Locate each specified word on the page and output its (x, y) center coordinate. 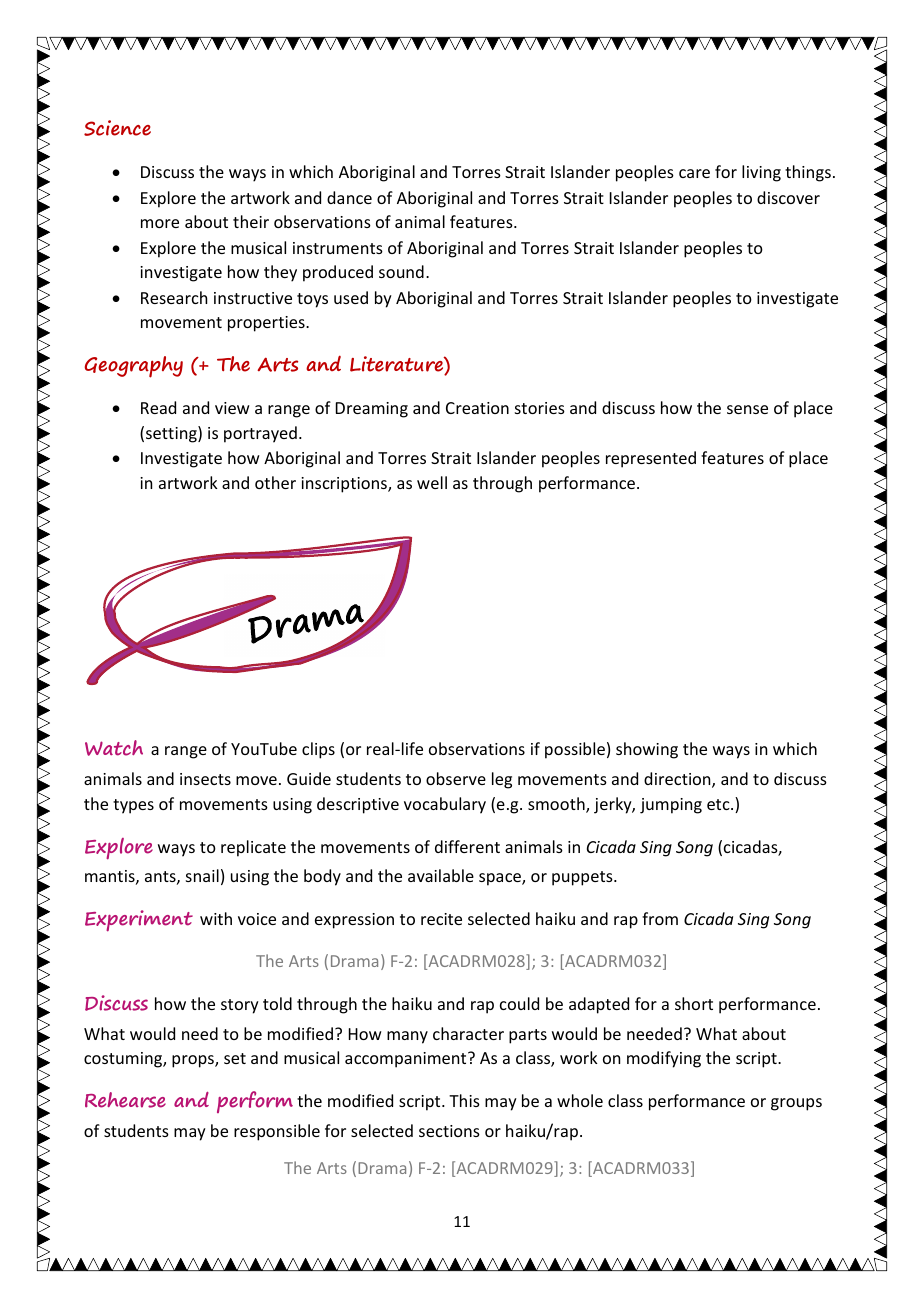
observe (456, 778)
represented (651, 459)
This (464, 1100)
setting (172, 434)
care (694, 173)
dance (349, 197)
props (194, 1061)
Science (117, 128)
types (133, 806)
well (432, 482)
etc (719, 804)
